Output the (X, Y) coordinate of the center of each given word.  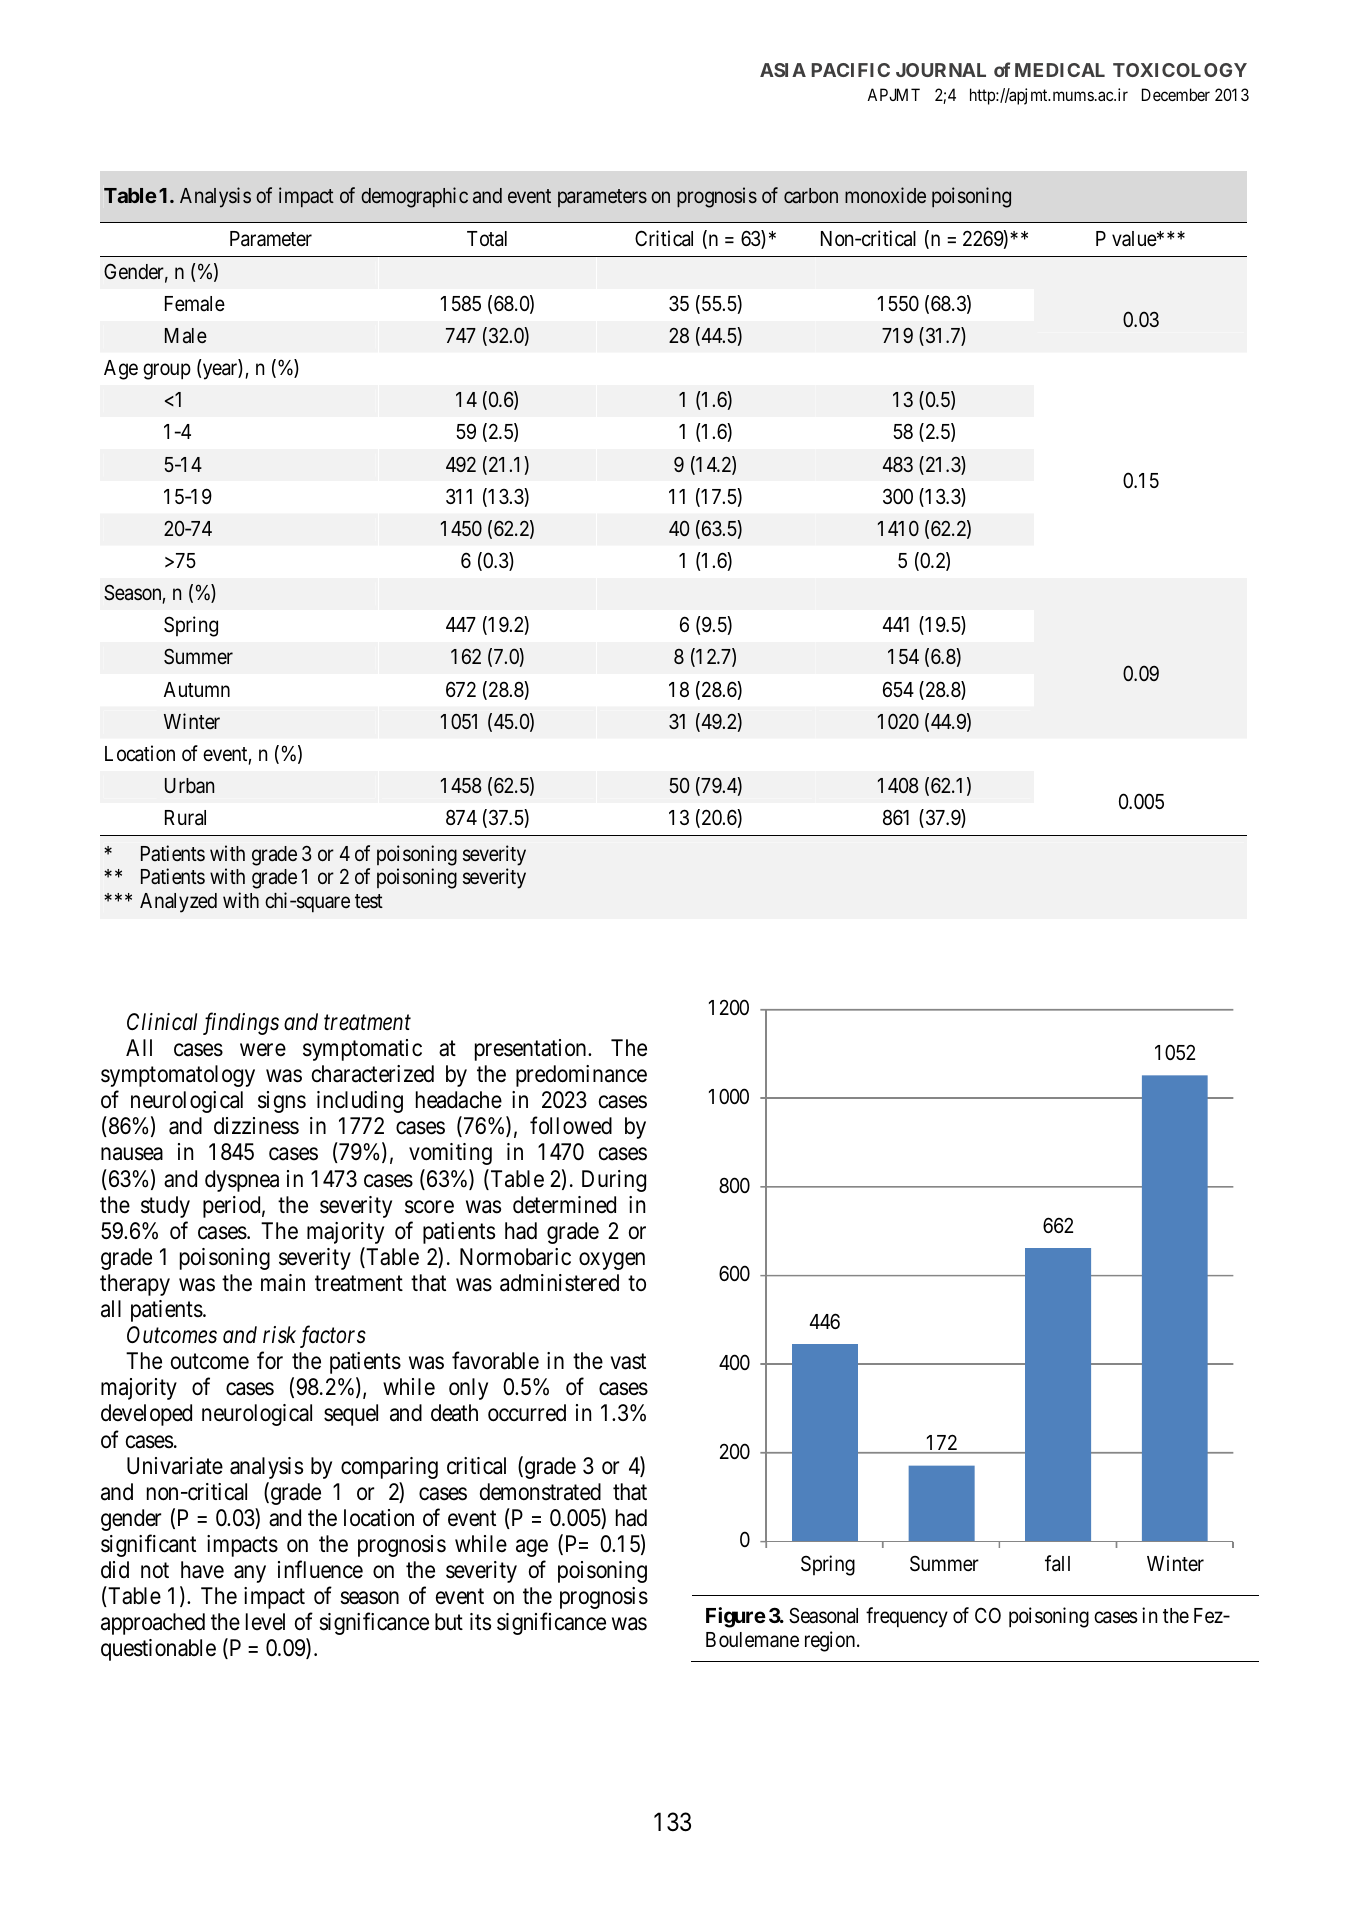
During (614, 1181)
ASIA (783, 70)
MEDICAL (1060, 70)
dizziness (256, 1126)
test (369, 901)
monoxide (885, 195)
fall (1057, 1563)
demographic (414, 197)
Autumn (197, 689)
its (480, 1622)
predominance (581, 1076)
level (265, 1622)
